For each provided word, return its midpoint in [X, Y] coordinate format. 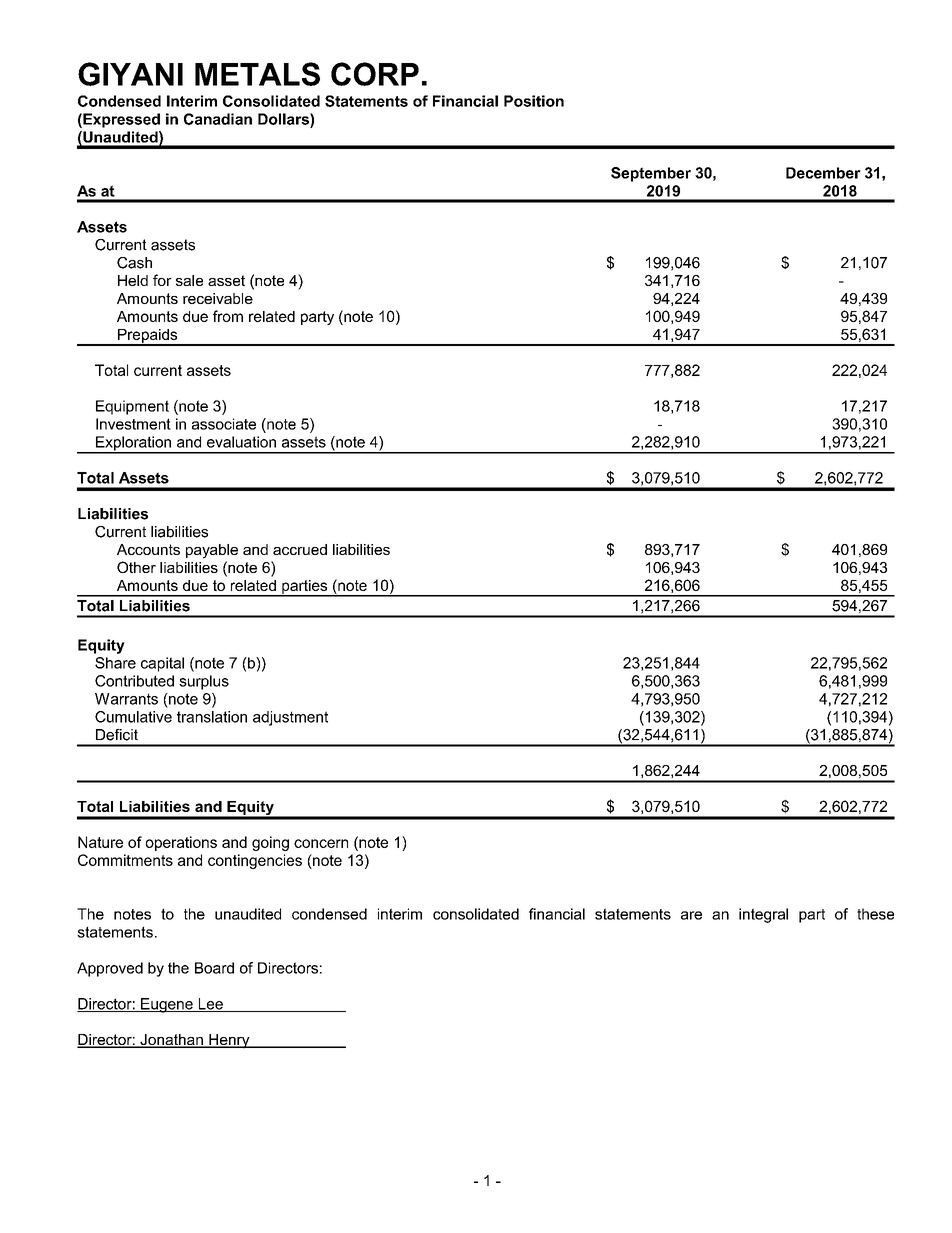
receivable [218, 298]
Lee [210, 1005]
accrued [300, 549]
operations [181, 843]
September [651, 174]
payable [212, 551]
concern [321, 843]
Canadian [218, 119]
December [823, 173]
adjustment [290, 718]
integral [763, 915]
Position [534, 101]
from [228, 316]
